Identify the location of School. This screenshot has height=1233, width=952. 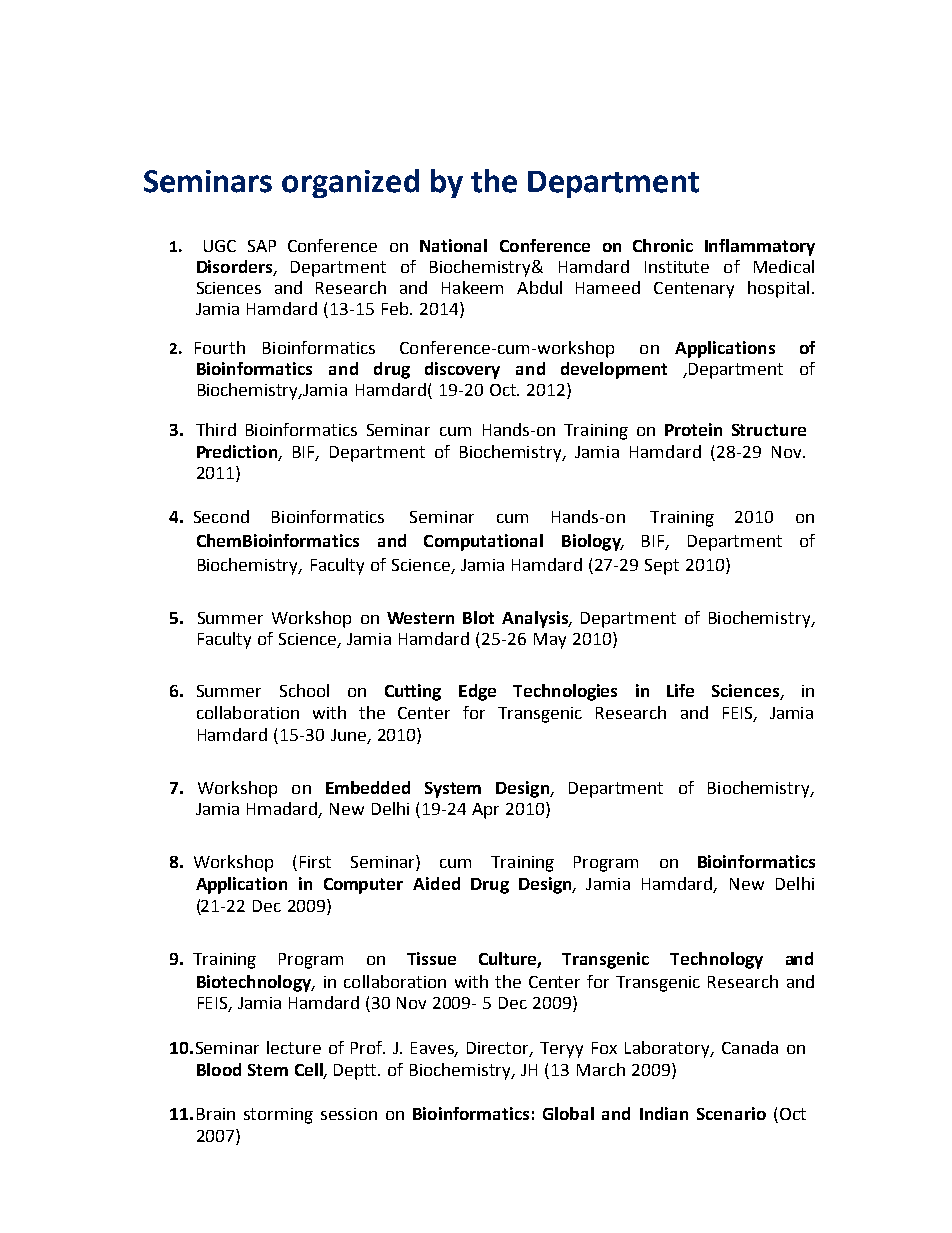
(304, 690).
